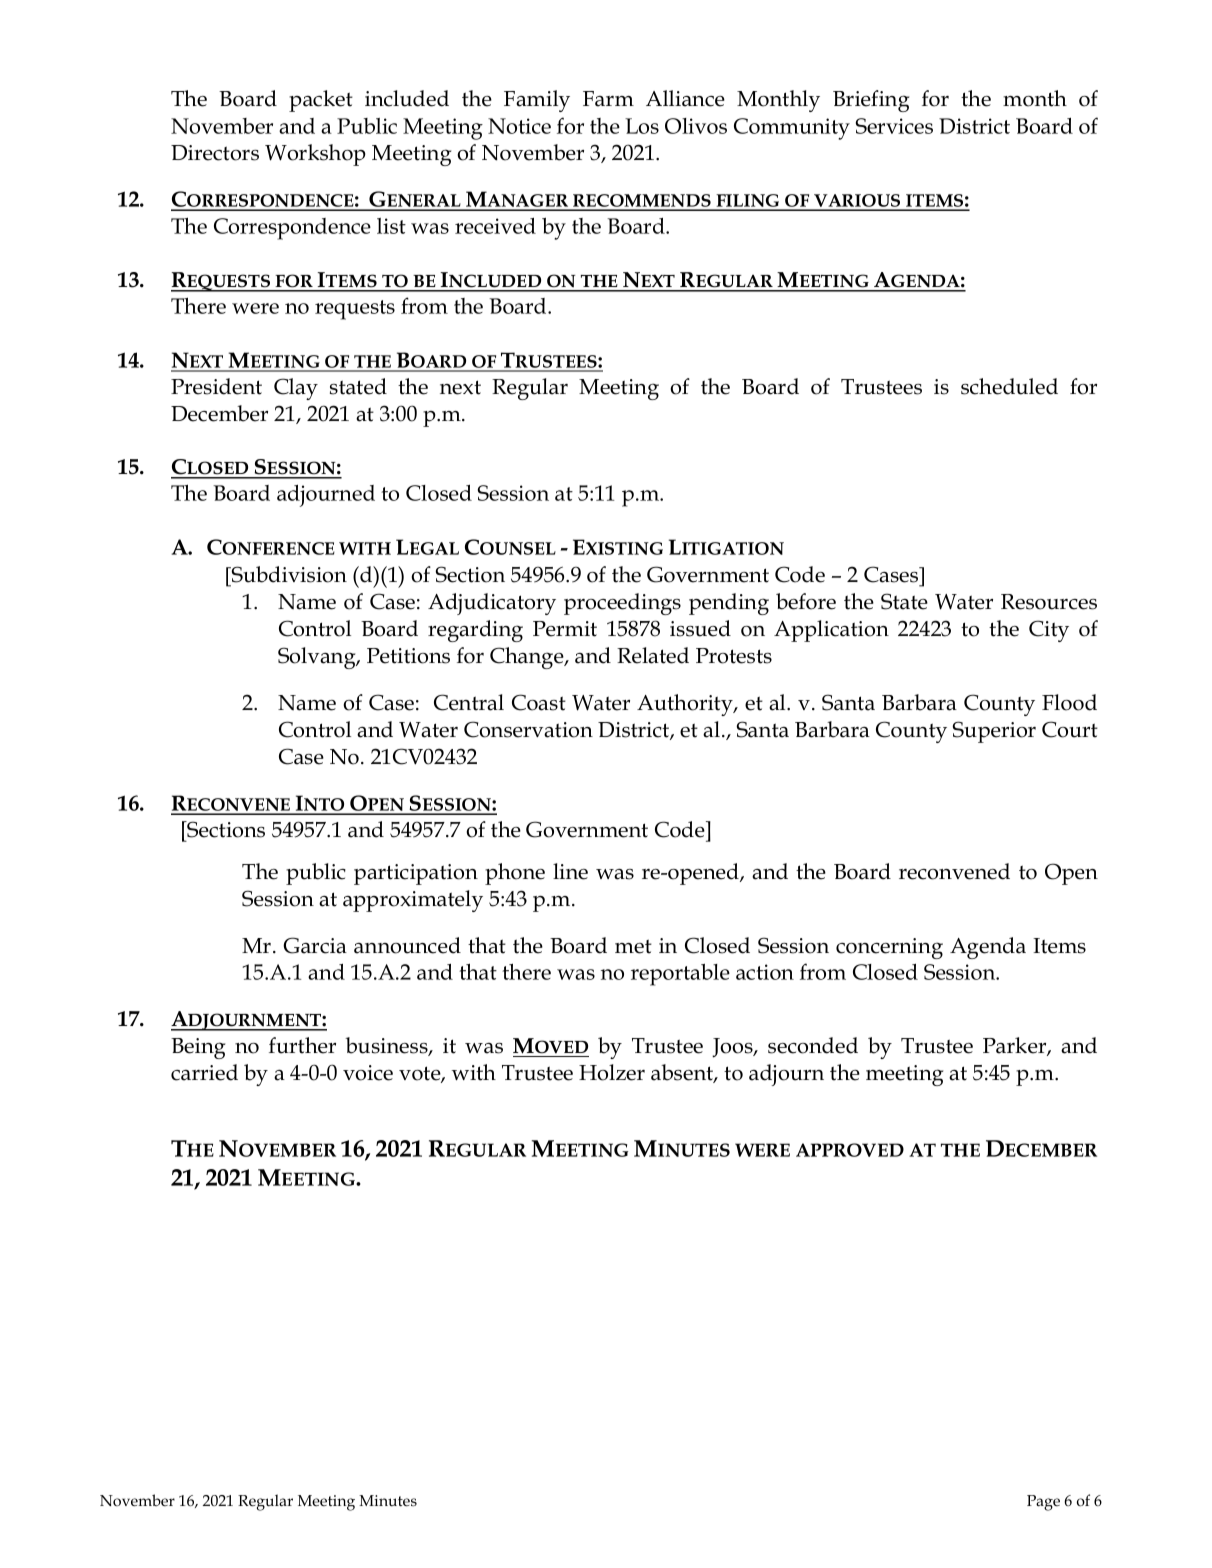 The height and width of the screenshot is (1568, 1212). What do you see at coordinates (1049, 602) in the screenshot?
I see `Resources` at bounding box center [1049, 602].
